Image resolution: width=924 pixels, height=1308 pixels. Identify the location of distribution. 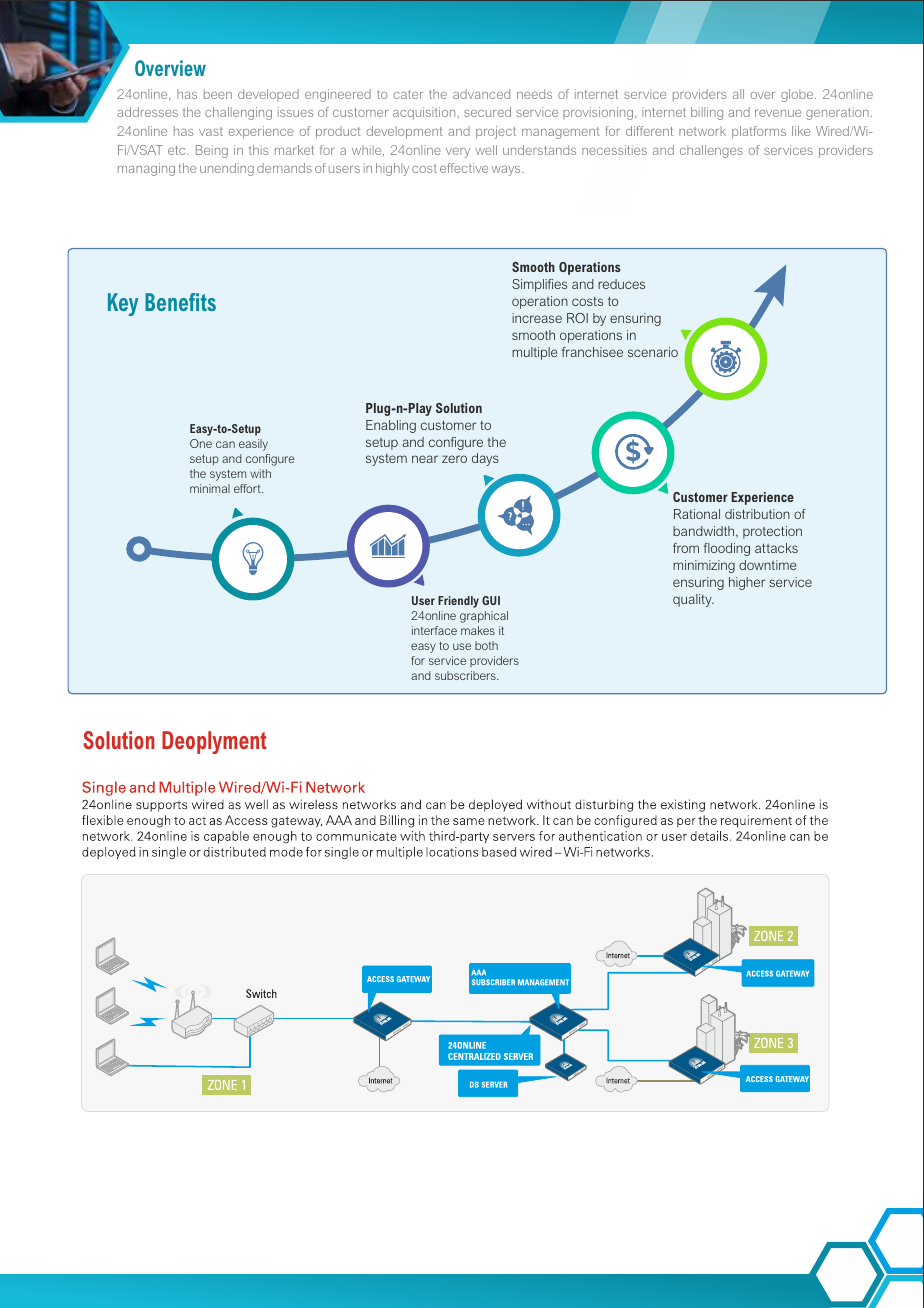
(757, 514).
